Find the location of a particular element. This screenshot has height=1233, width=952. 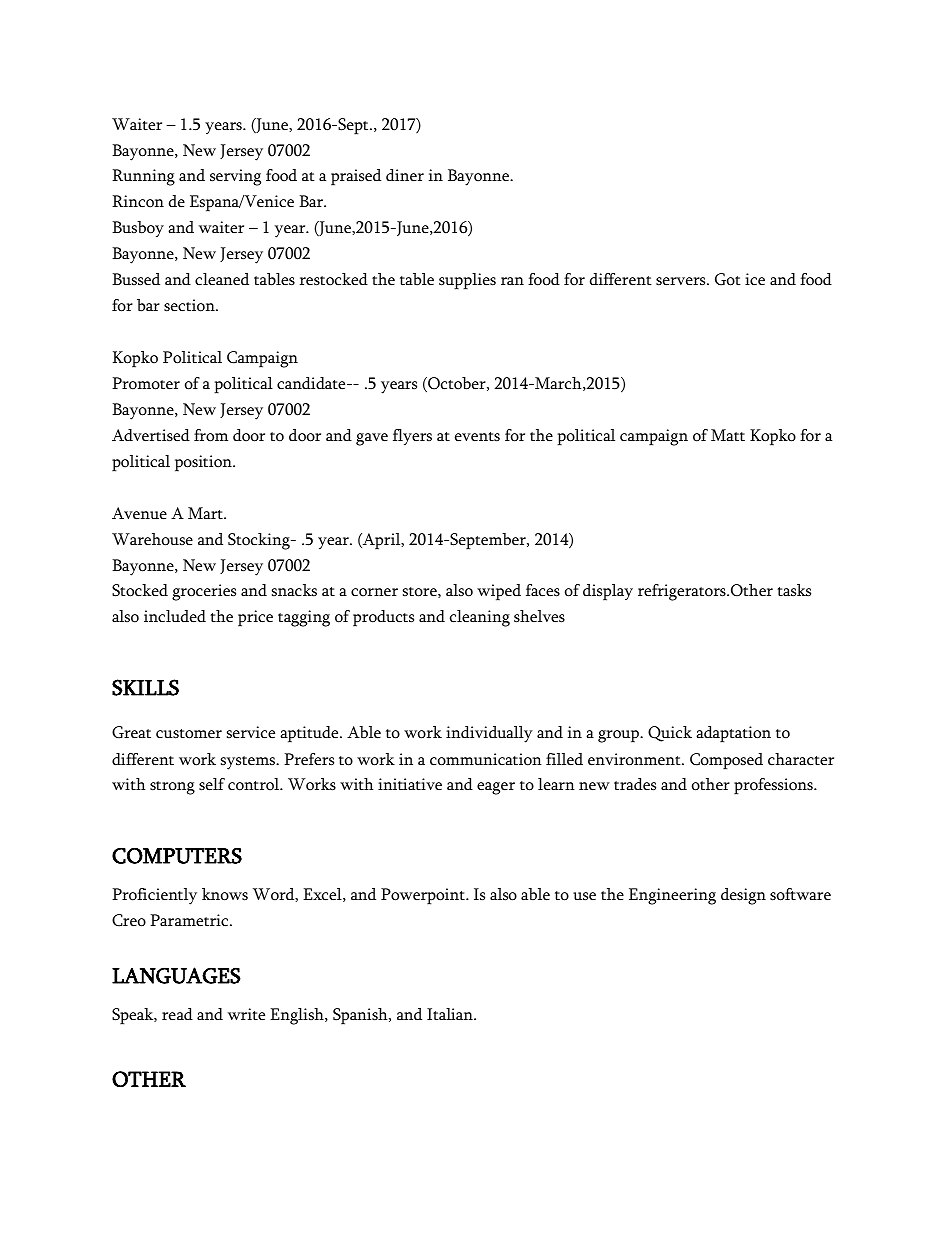

LANGUAGES is located at coordinates (176, 975).
